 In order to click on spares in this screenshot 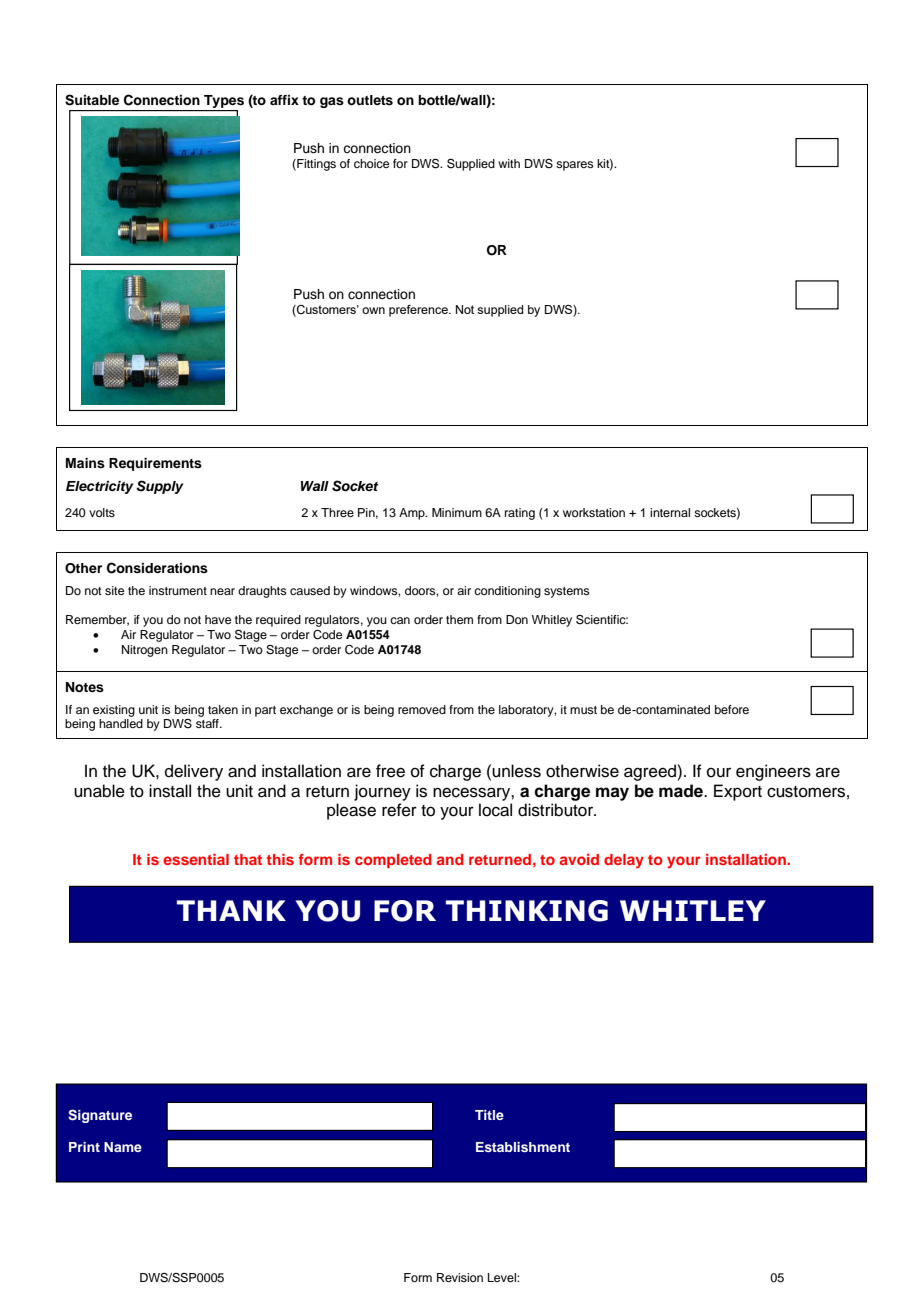, I will do `click(575, 166)`.
